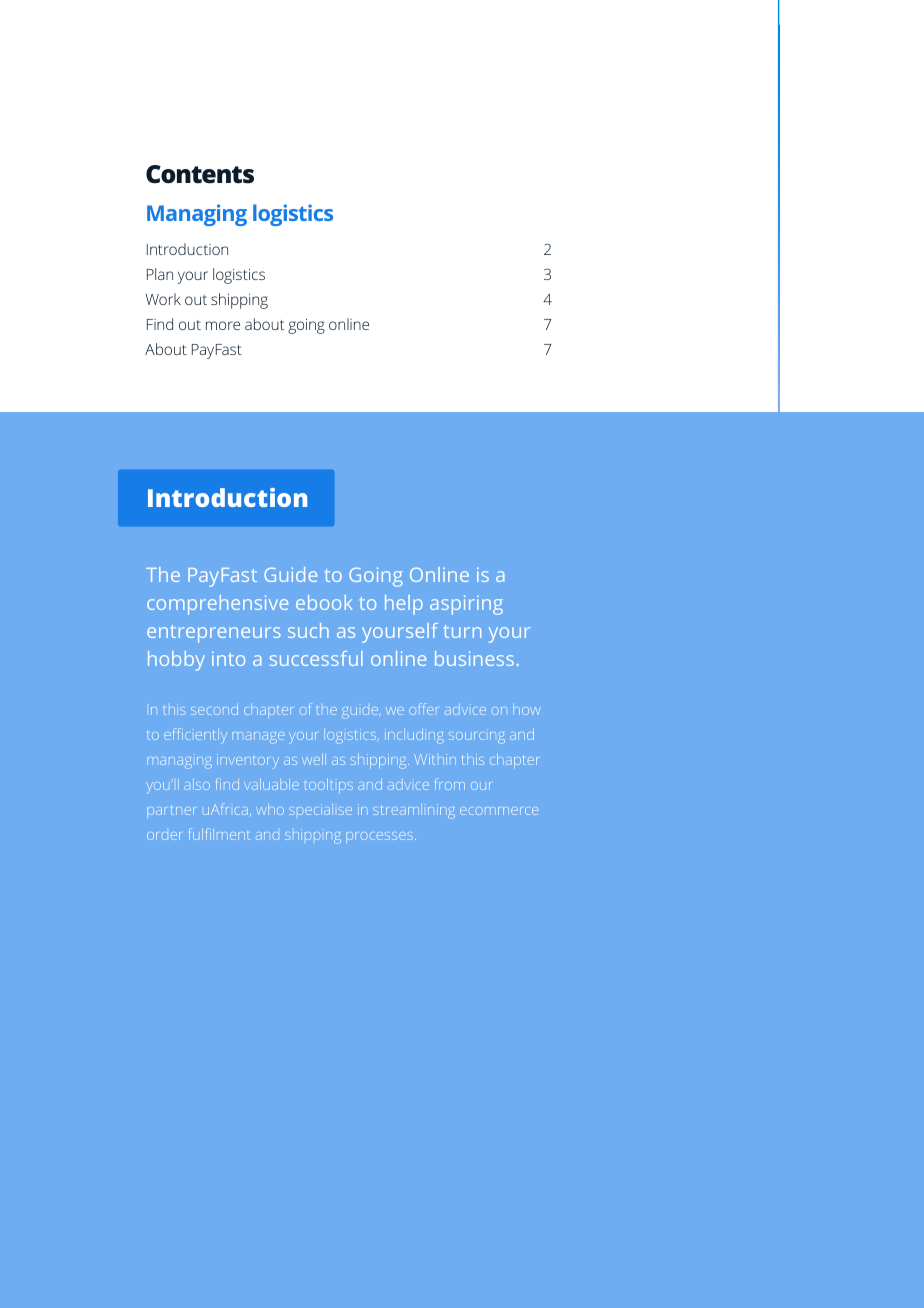  Describe the element at coordinates (324, 602) in the page. I see `ebook` at that location.
